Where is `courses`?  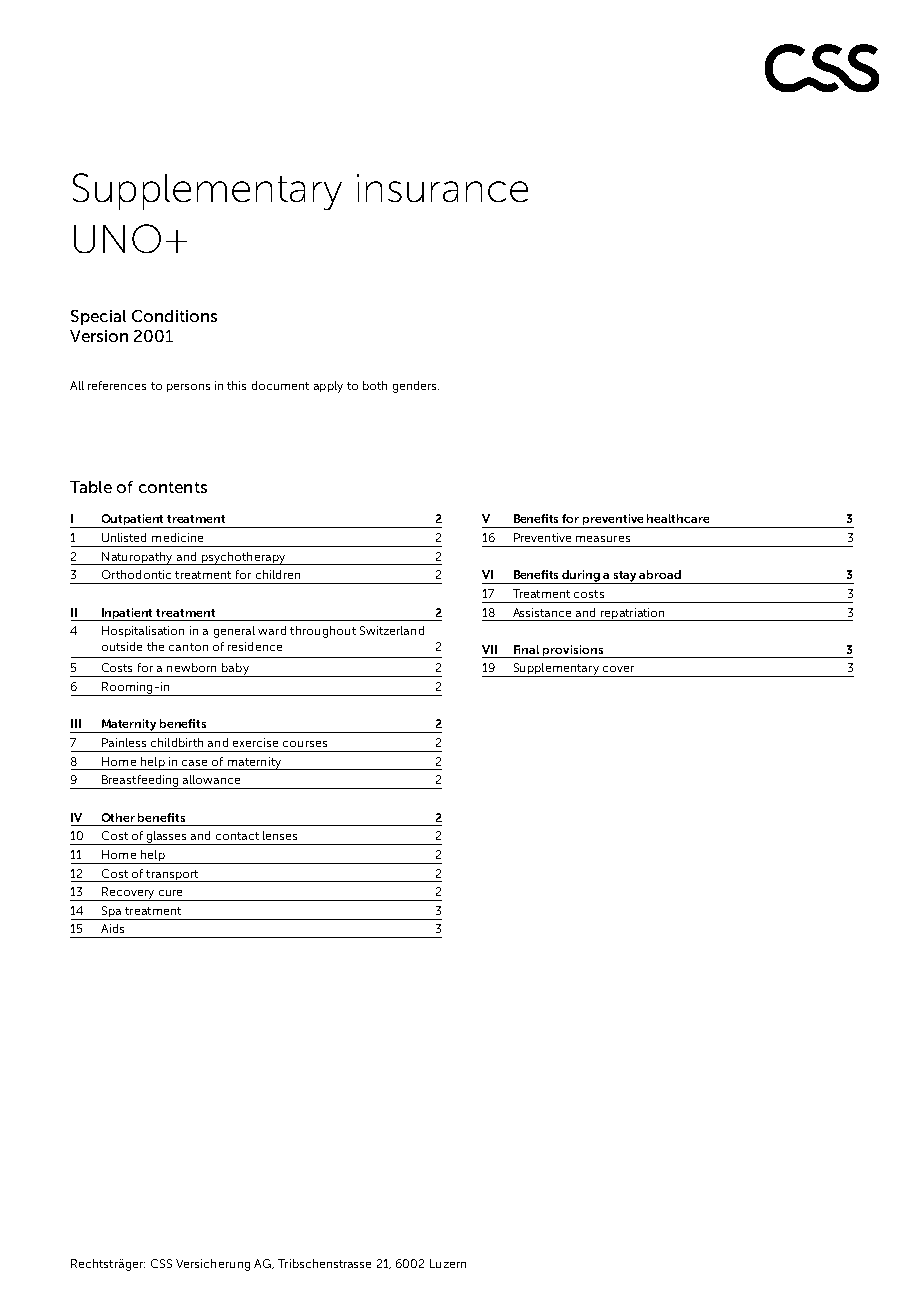
courses is located at coordinates (305, 744).
